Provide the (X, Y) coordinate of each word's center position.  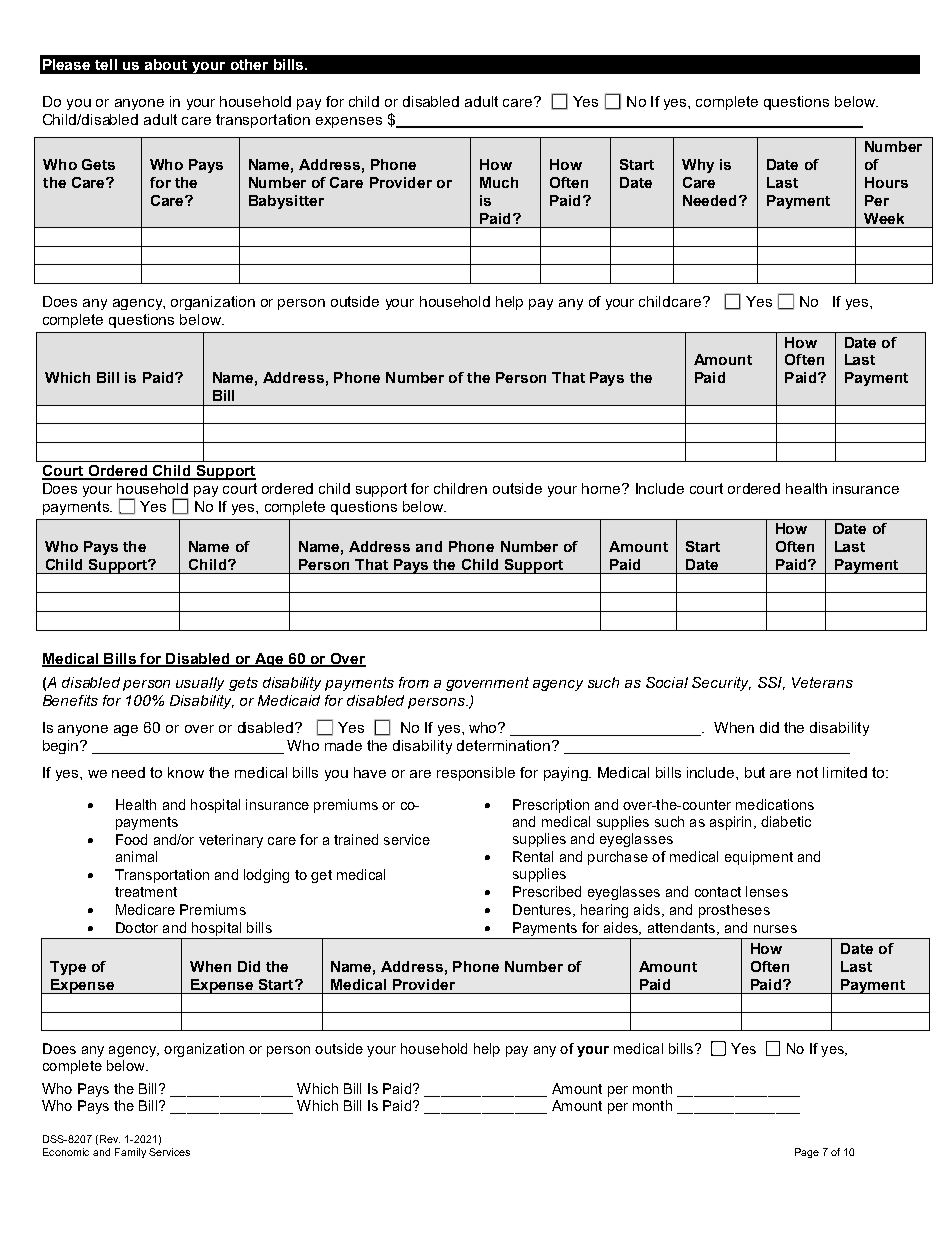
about (166, 64)
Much (499, 182)
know (186, 772)
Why (698, 166)
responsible (476, 774)
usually (200, 684)
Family (130, 1153)
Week (884, 218)
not (807, 772)
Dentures (543, 910)
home (602, 488)
